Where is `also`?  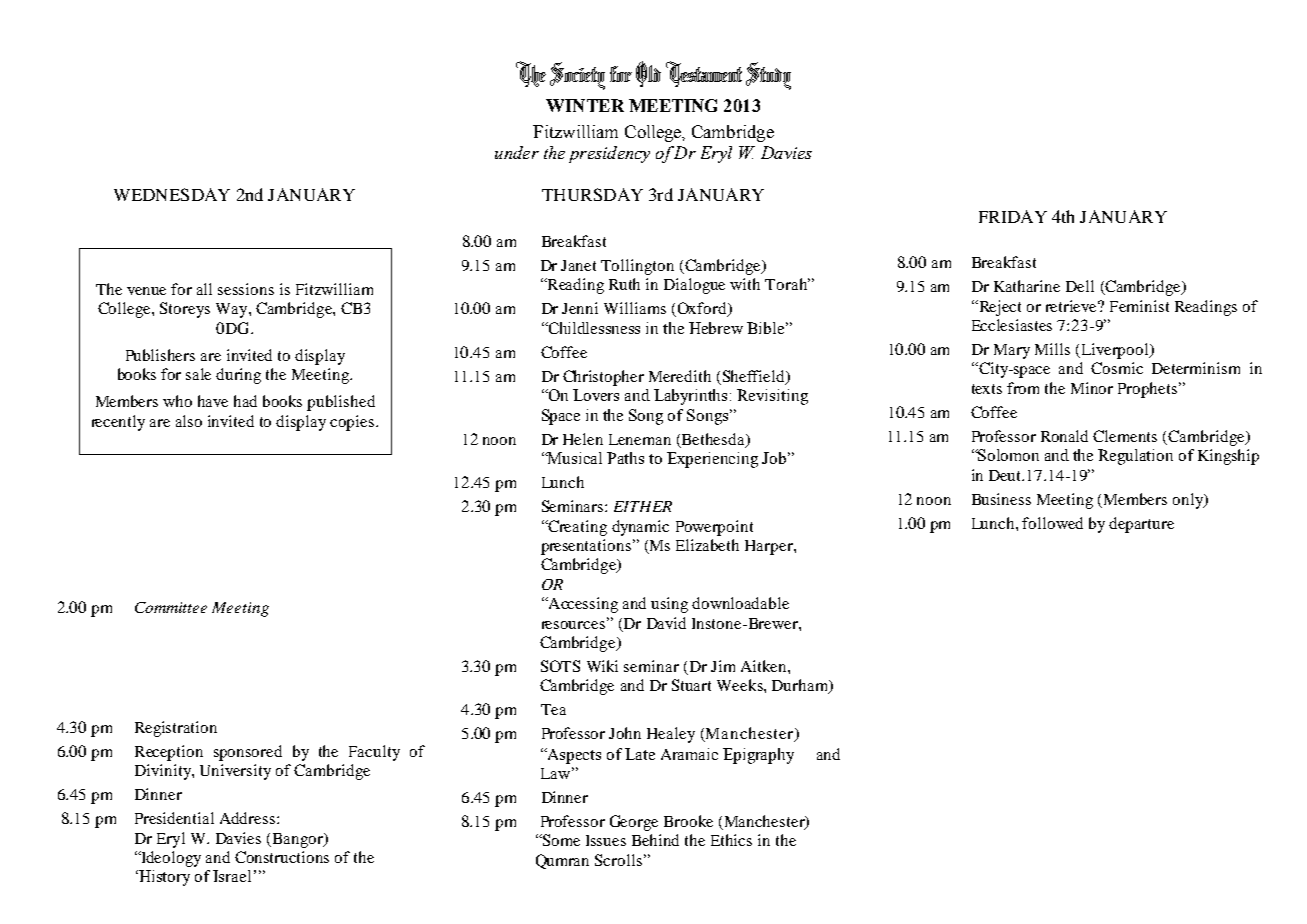 also is located at coordinates (189, 421).
